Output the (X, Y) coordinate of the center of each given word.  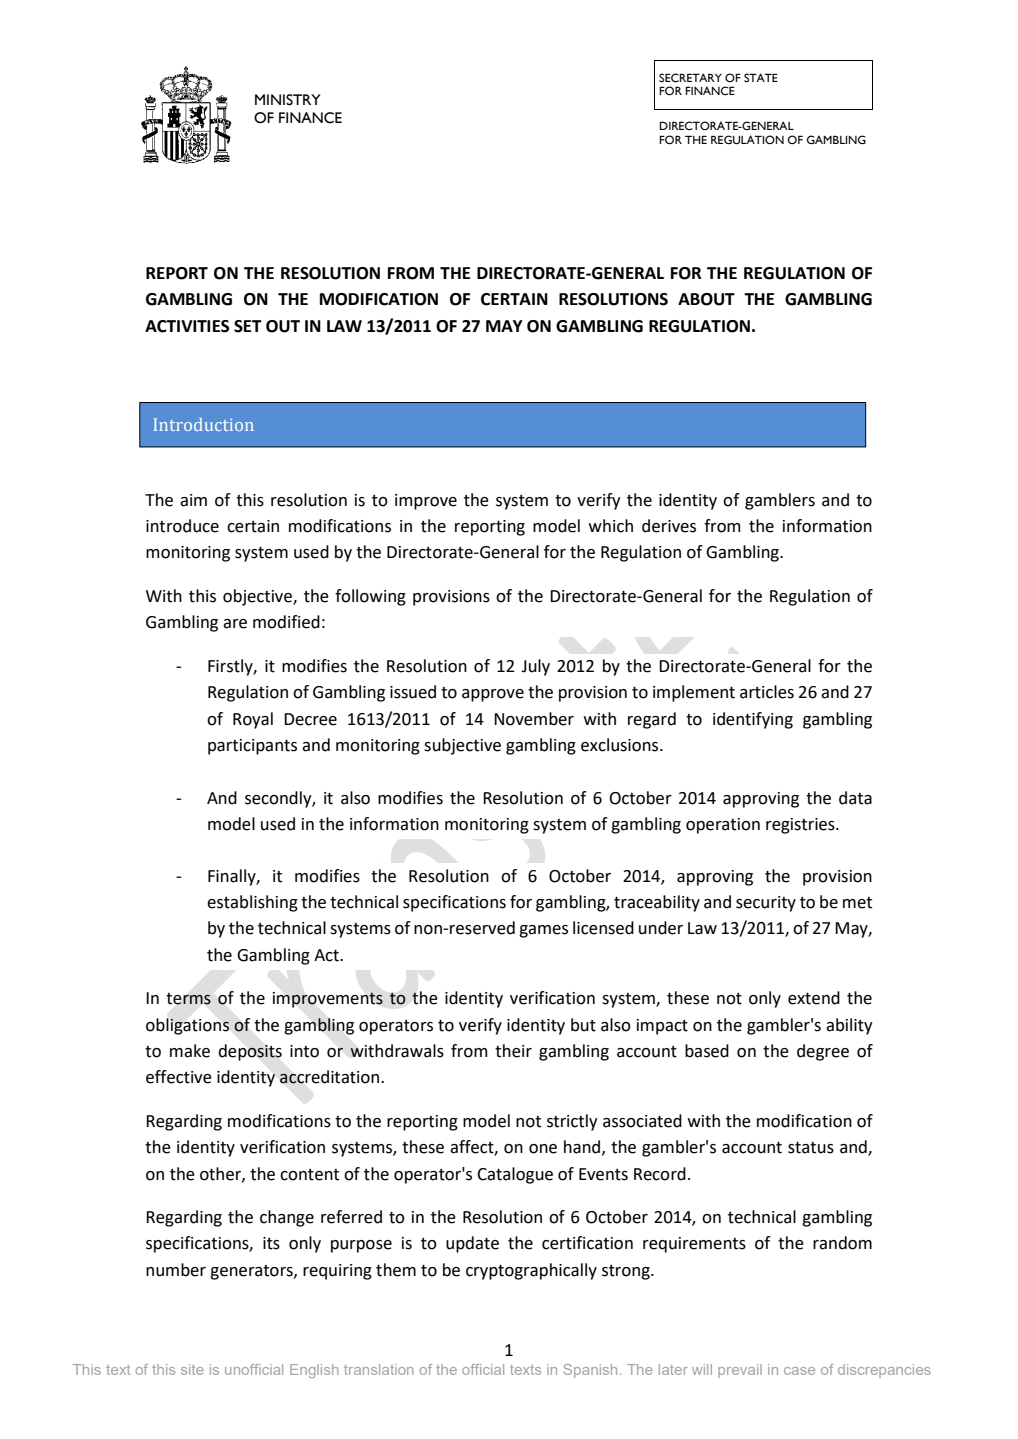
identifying (753, 720)
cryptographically (531, 1271)
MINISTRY (288, 100)
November (534, 719)
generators (252, 1272)
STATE (761, 77)
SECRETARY (690, 77)
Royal (253, 720)
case (799, 1371)
